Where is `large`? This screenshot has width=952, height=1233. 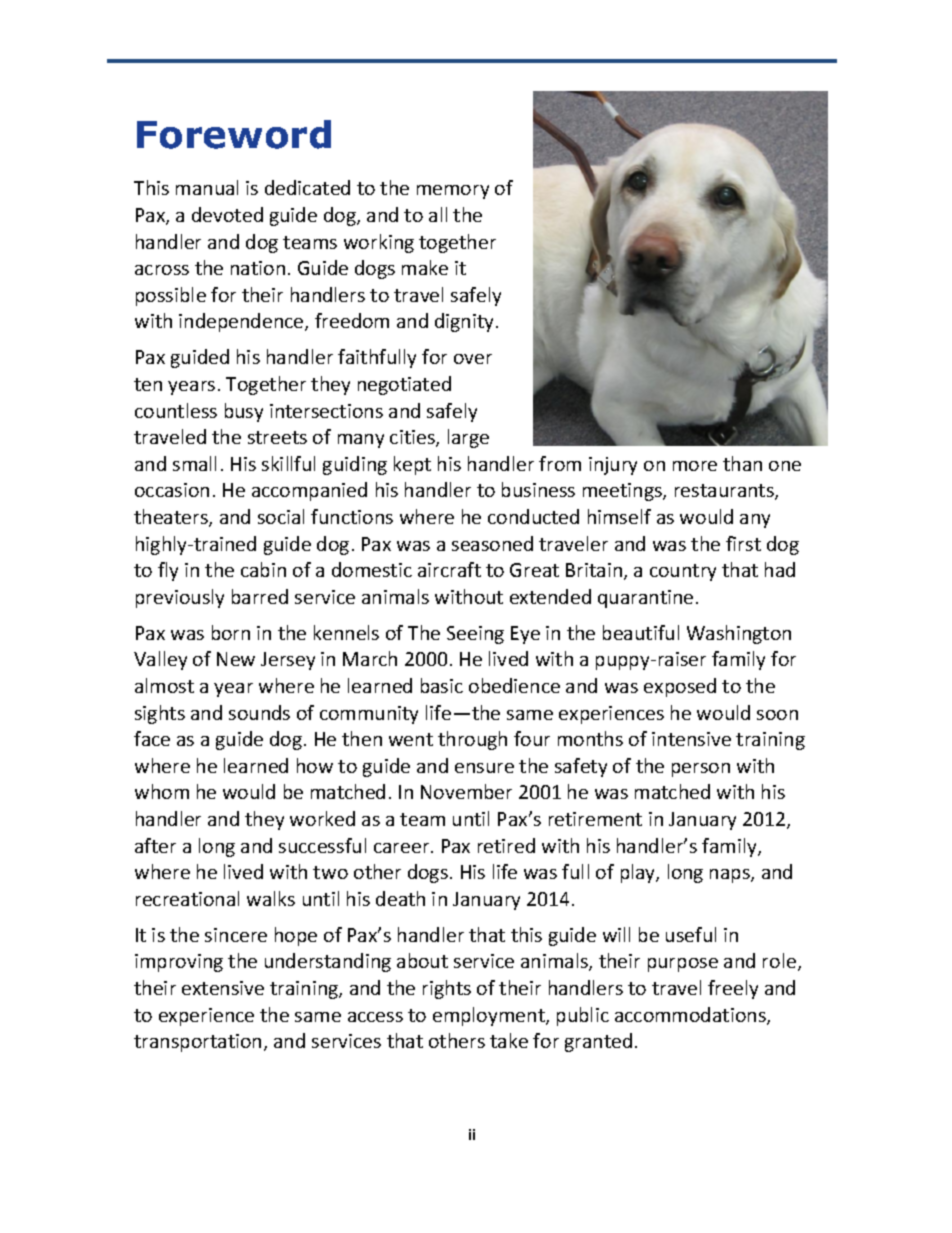
large is located at coordinates (468, 438).
